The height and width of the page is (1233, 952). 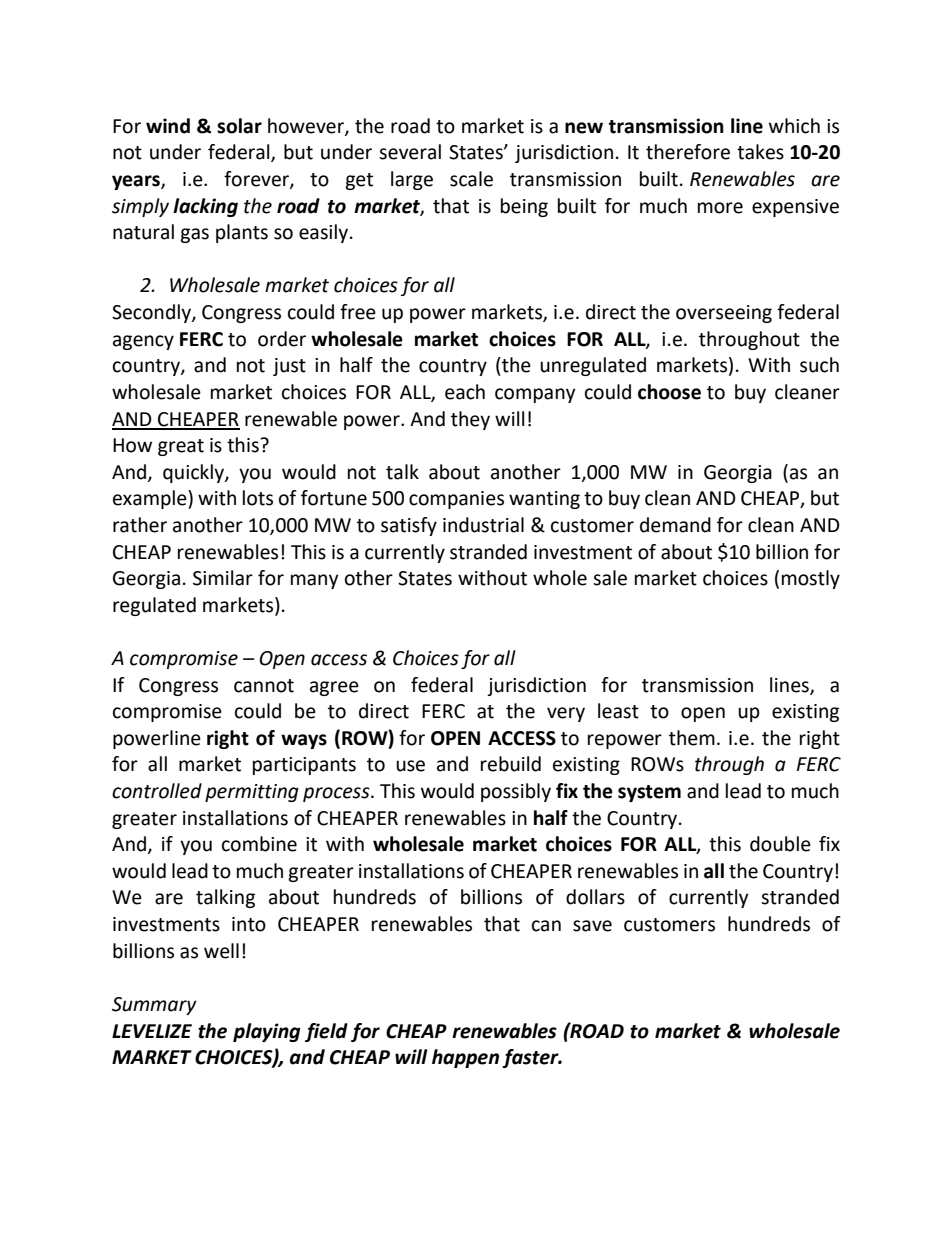 What do you see at coordinates (252, 793) in the page?
I see `permitting` at bounding box center [252, 793].
